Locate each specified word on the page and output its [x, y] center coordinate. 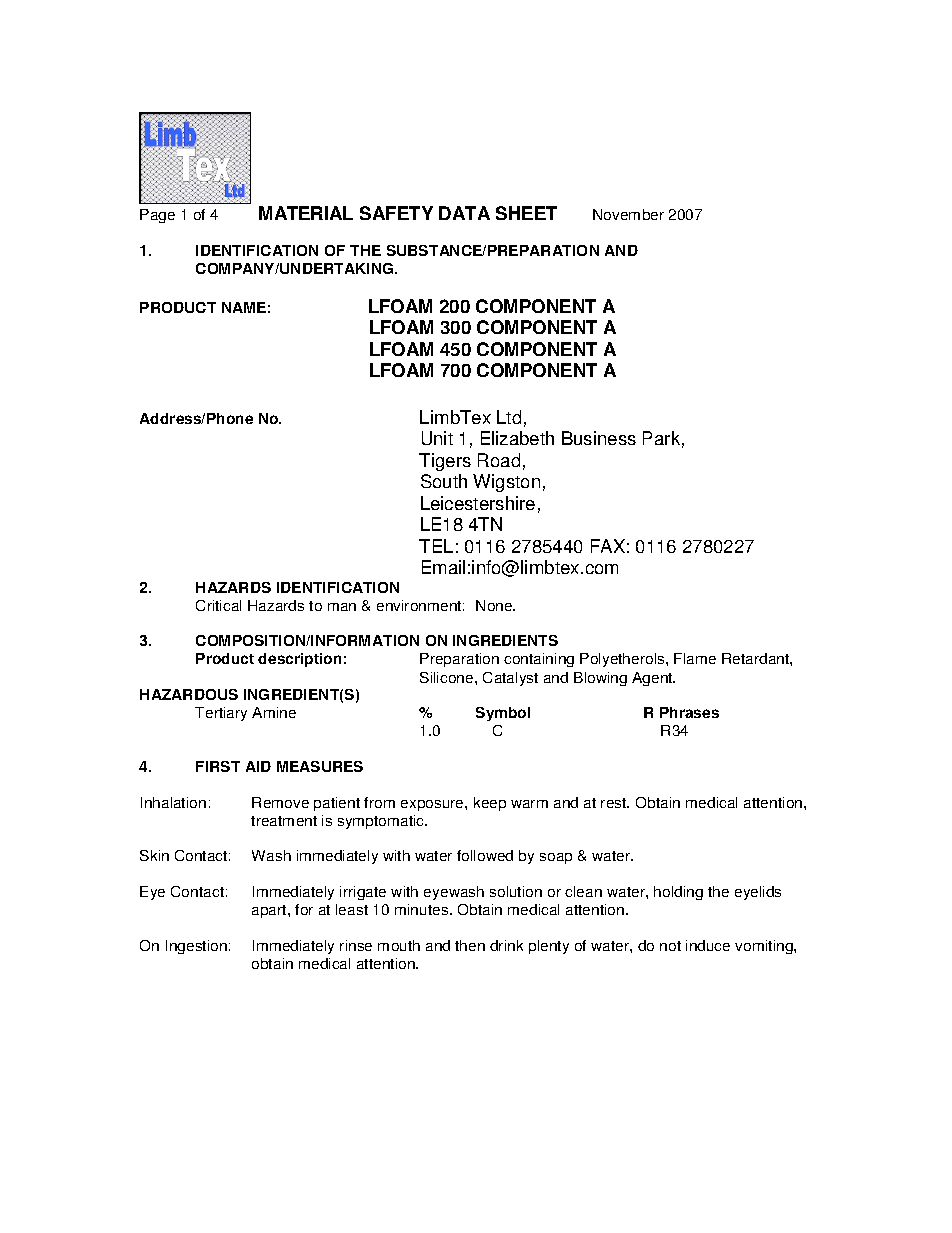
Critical [218, 605]
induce [708, 945]
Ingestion [196, 947]
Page [157, 216]
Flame [695, 658]
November [628, 214]
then [470, 945]
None [495, 605]
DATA [464, 213]
